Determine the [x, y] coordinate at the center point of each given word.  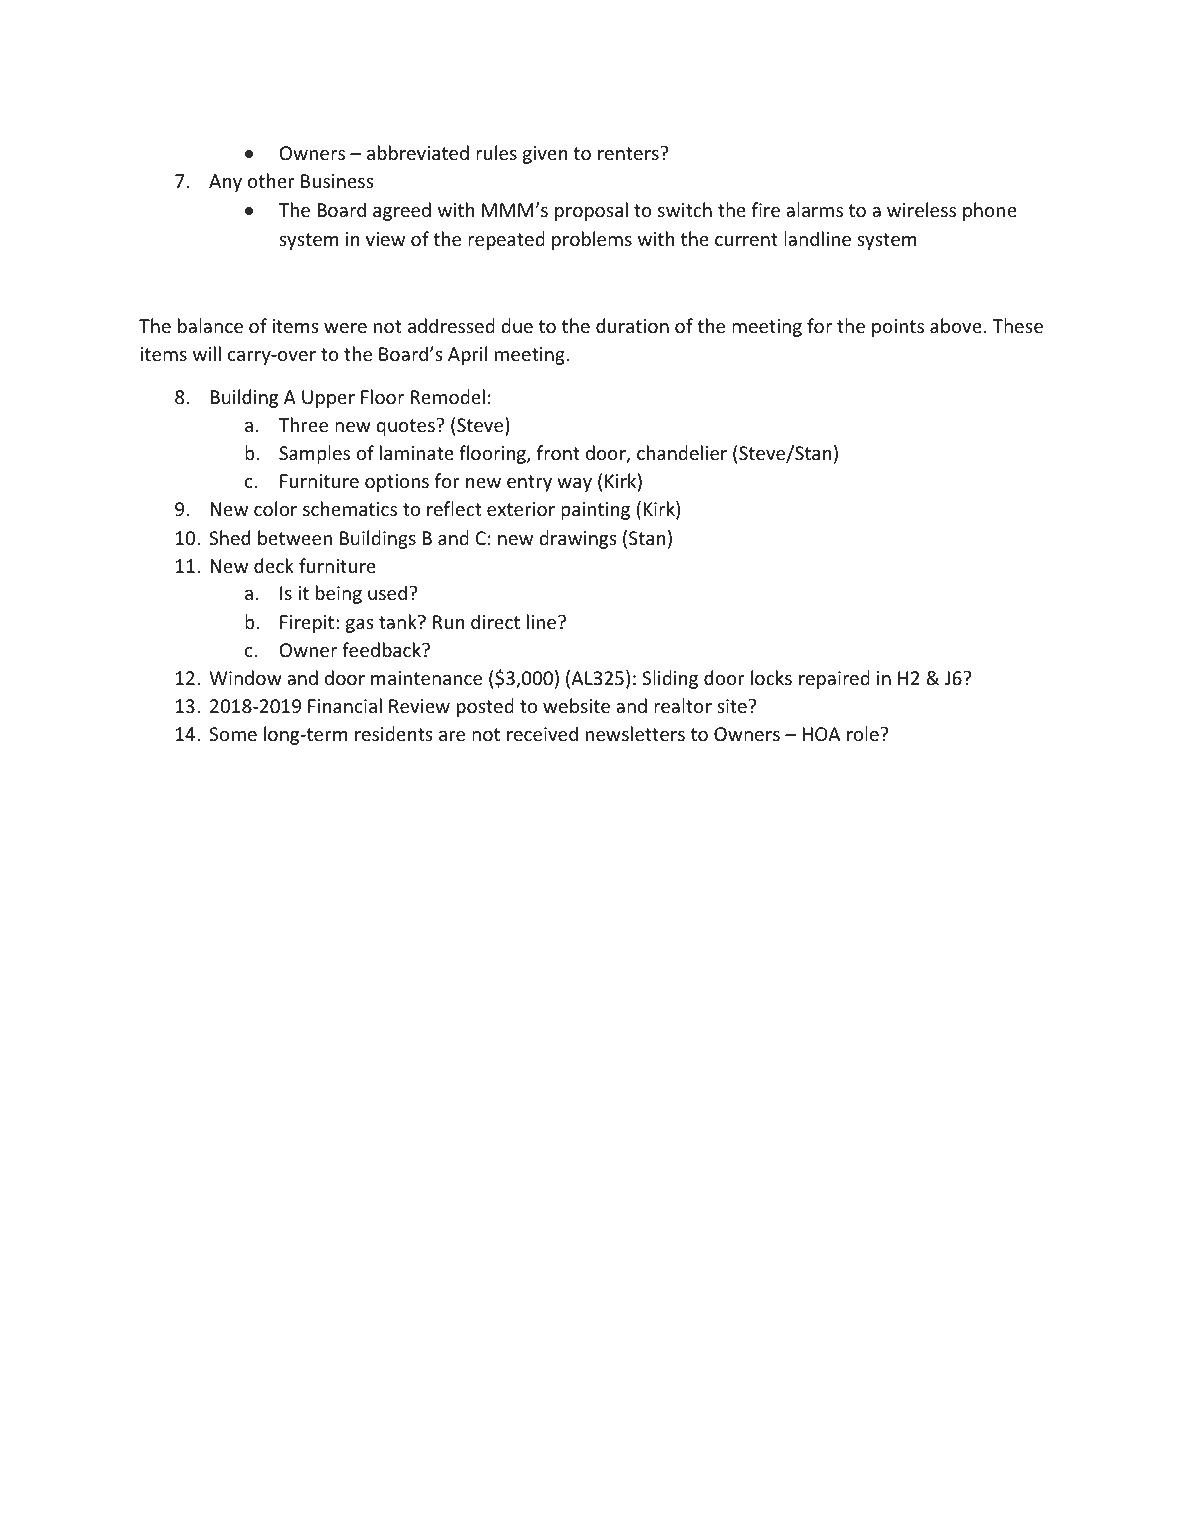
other [271, 180]
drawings [578, 539]
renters [629, 153]
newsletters [635, 733]
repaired [834, 679]
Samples [314, 454]
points [898, 328]
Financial [345, 705]
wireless [921, 209]
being [339, 594]
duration [632, 325]
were [345, 328]
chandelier [682, 452]
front [558, 452]
